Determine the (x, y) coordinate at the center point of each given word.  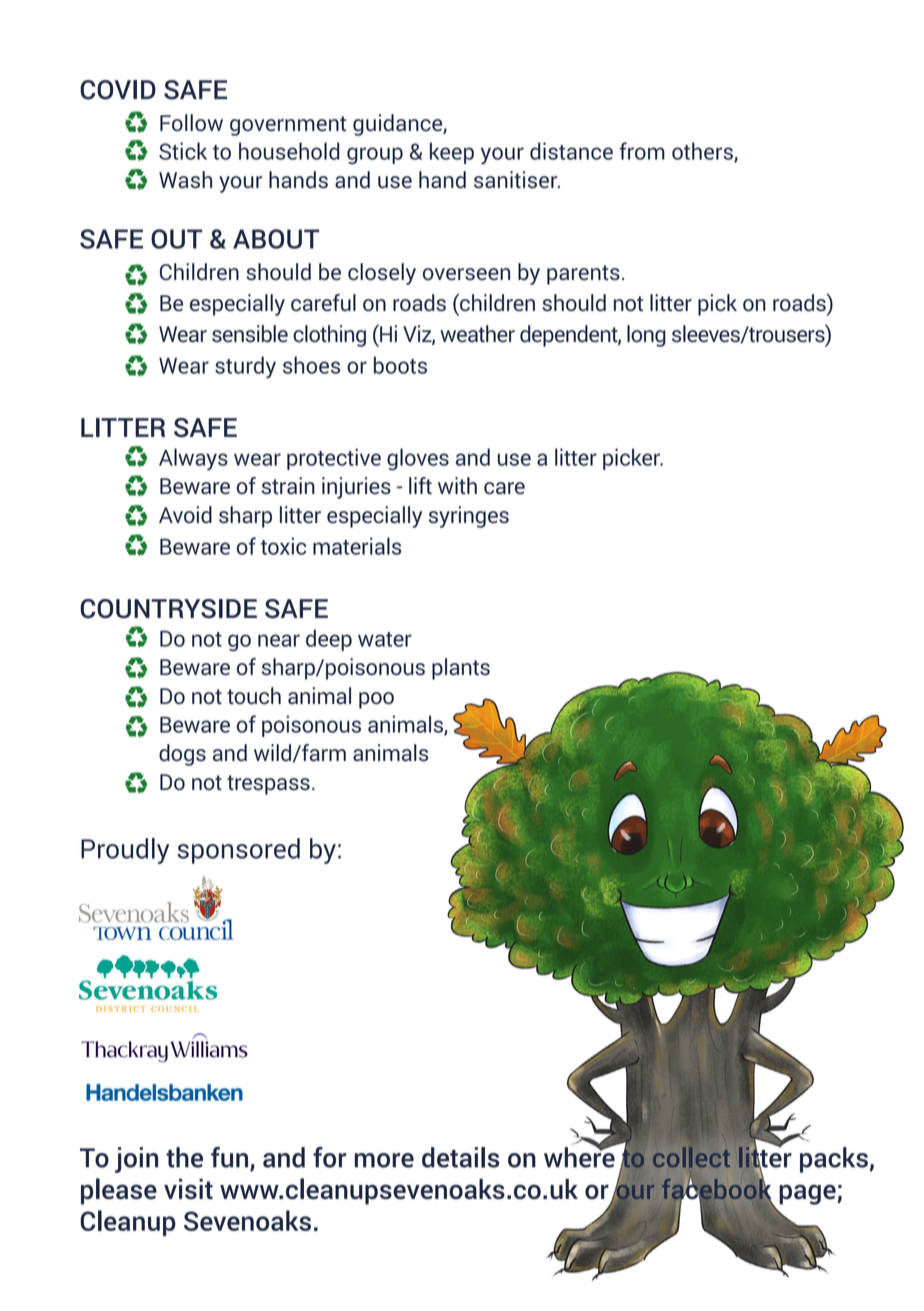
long (646, 336)
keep (452, 153)
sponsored (238, 851)
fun (231, 1158)
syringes (469, 517)
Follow (191, 123)
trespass (268, 785)
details (461, 1157)
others (703, 152)
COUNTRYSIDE (168, 609)
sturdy (245, 367)
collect (691, 1157)
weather (477, 334)
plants (461, 669)
